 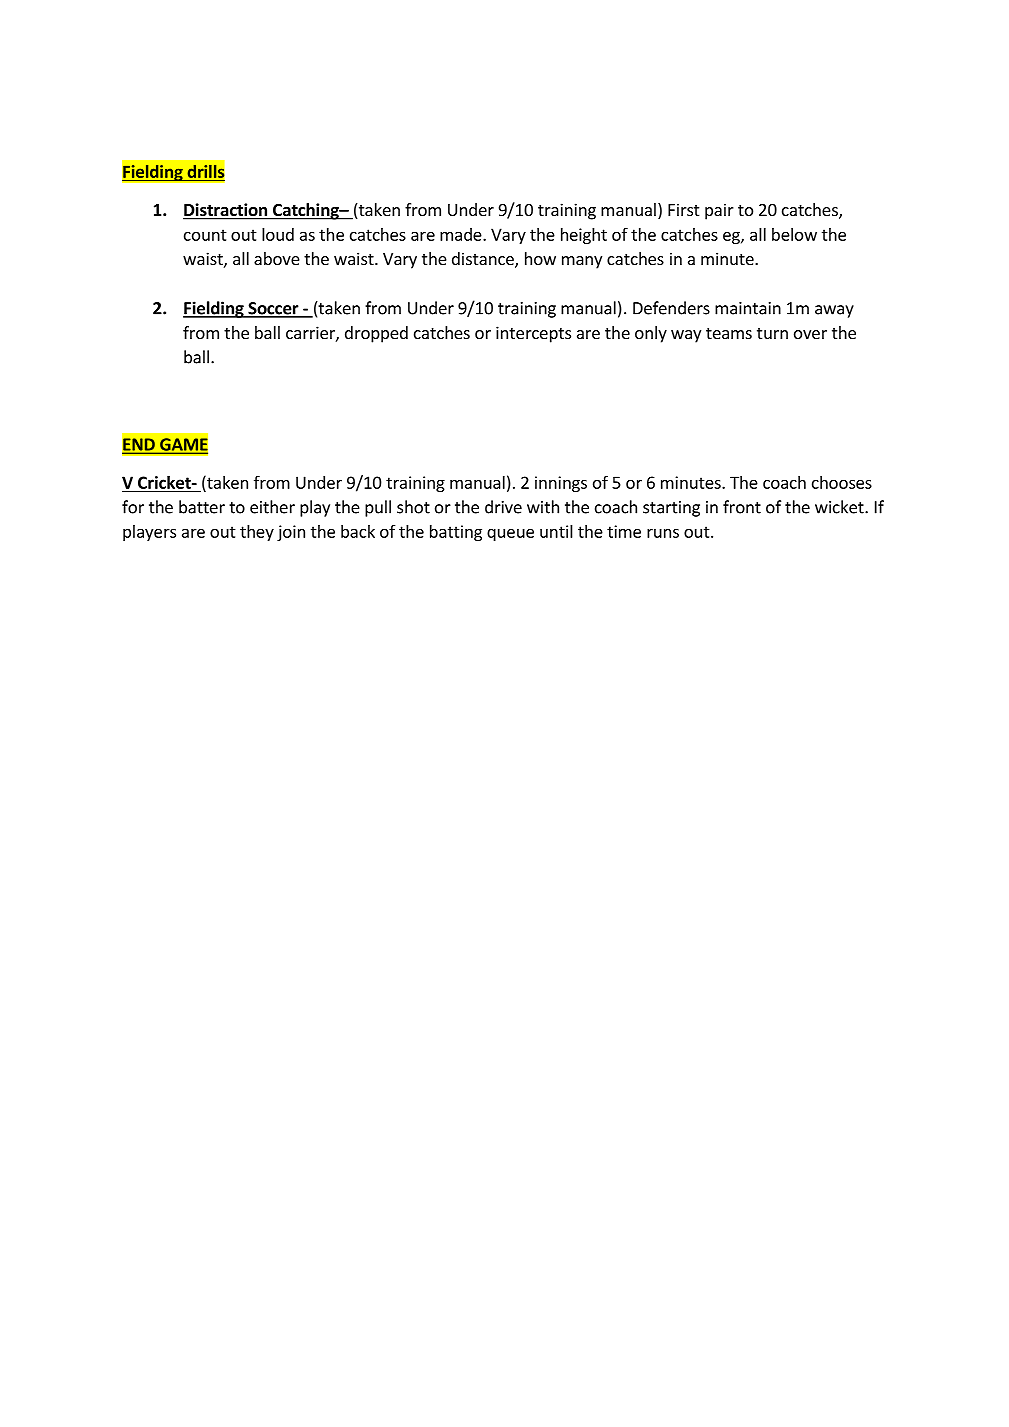 What do you see at coordinates (202, 507) in the screenshot?
I see `batter` at bounding box center [202, 507].
